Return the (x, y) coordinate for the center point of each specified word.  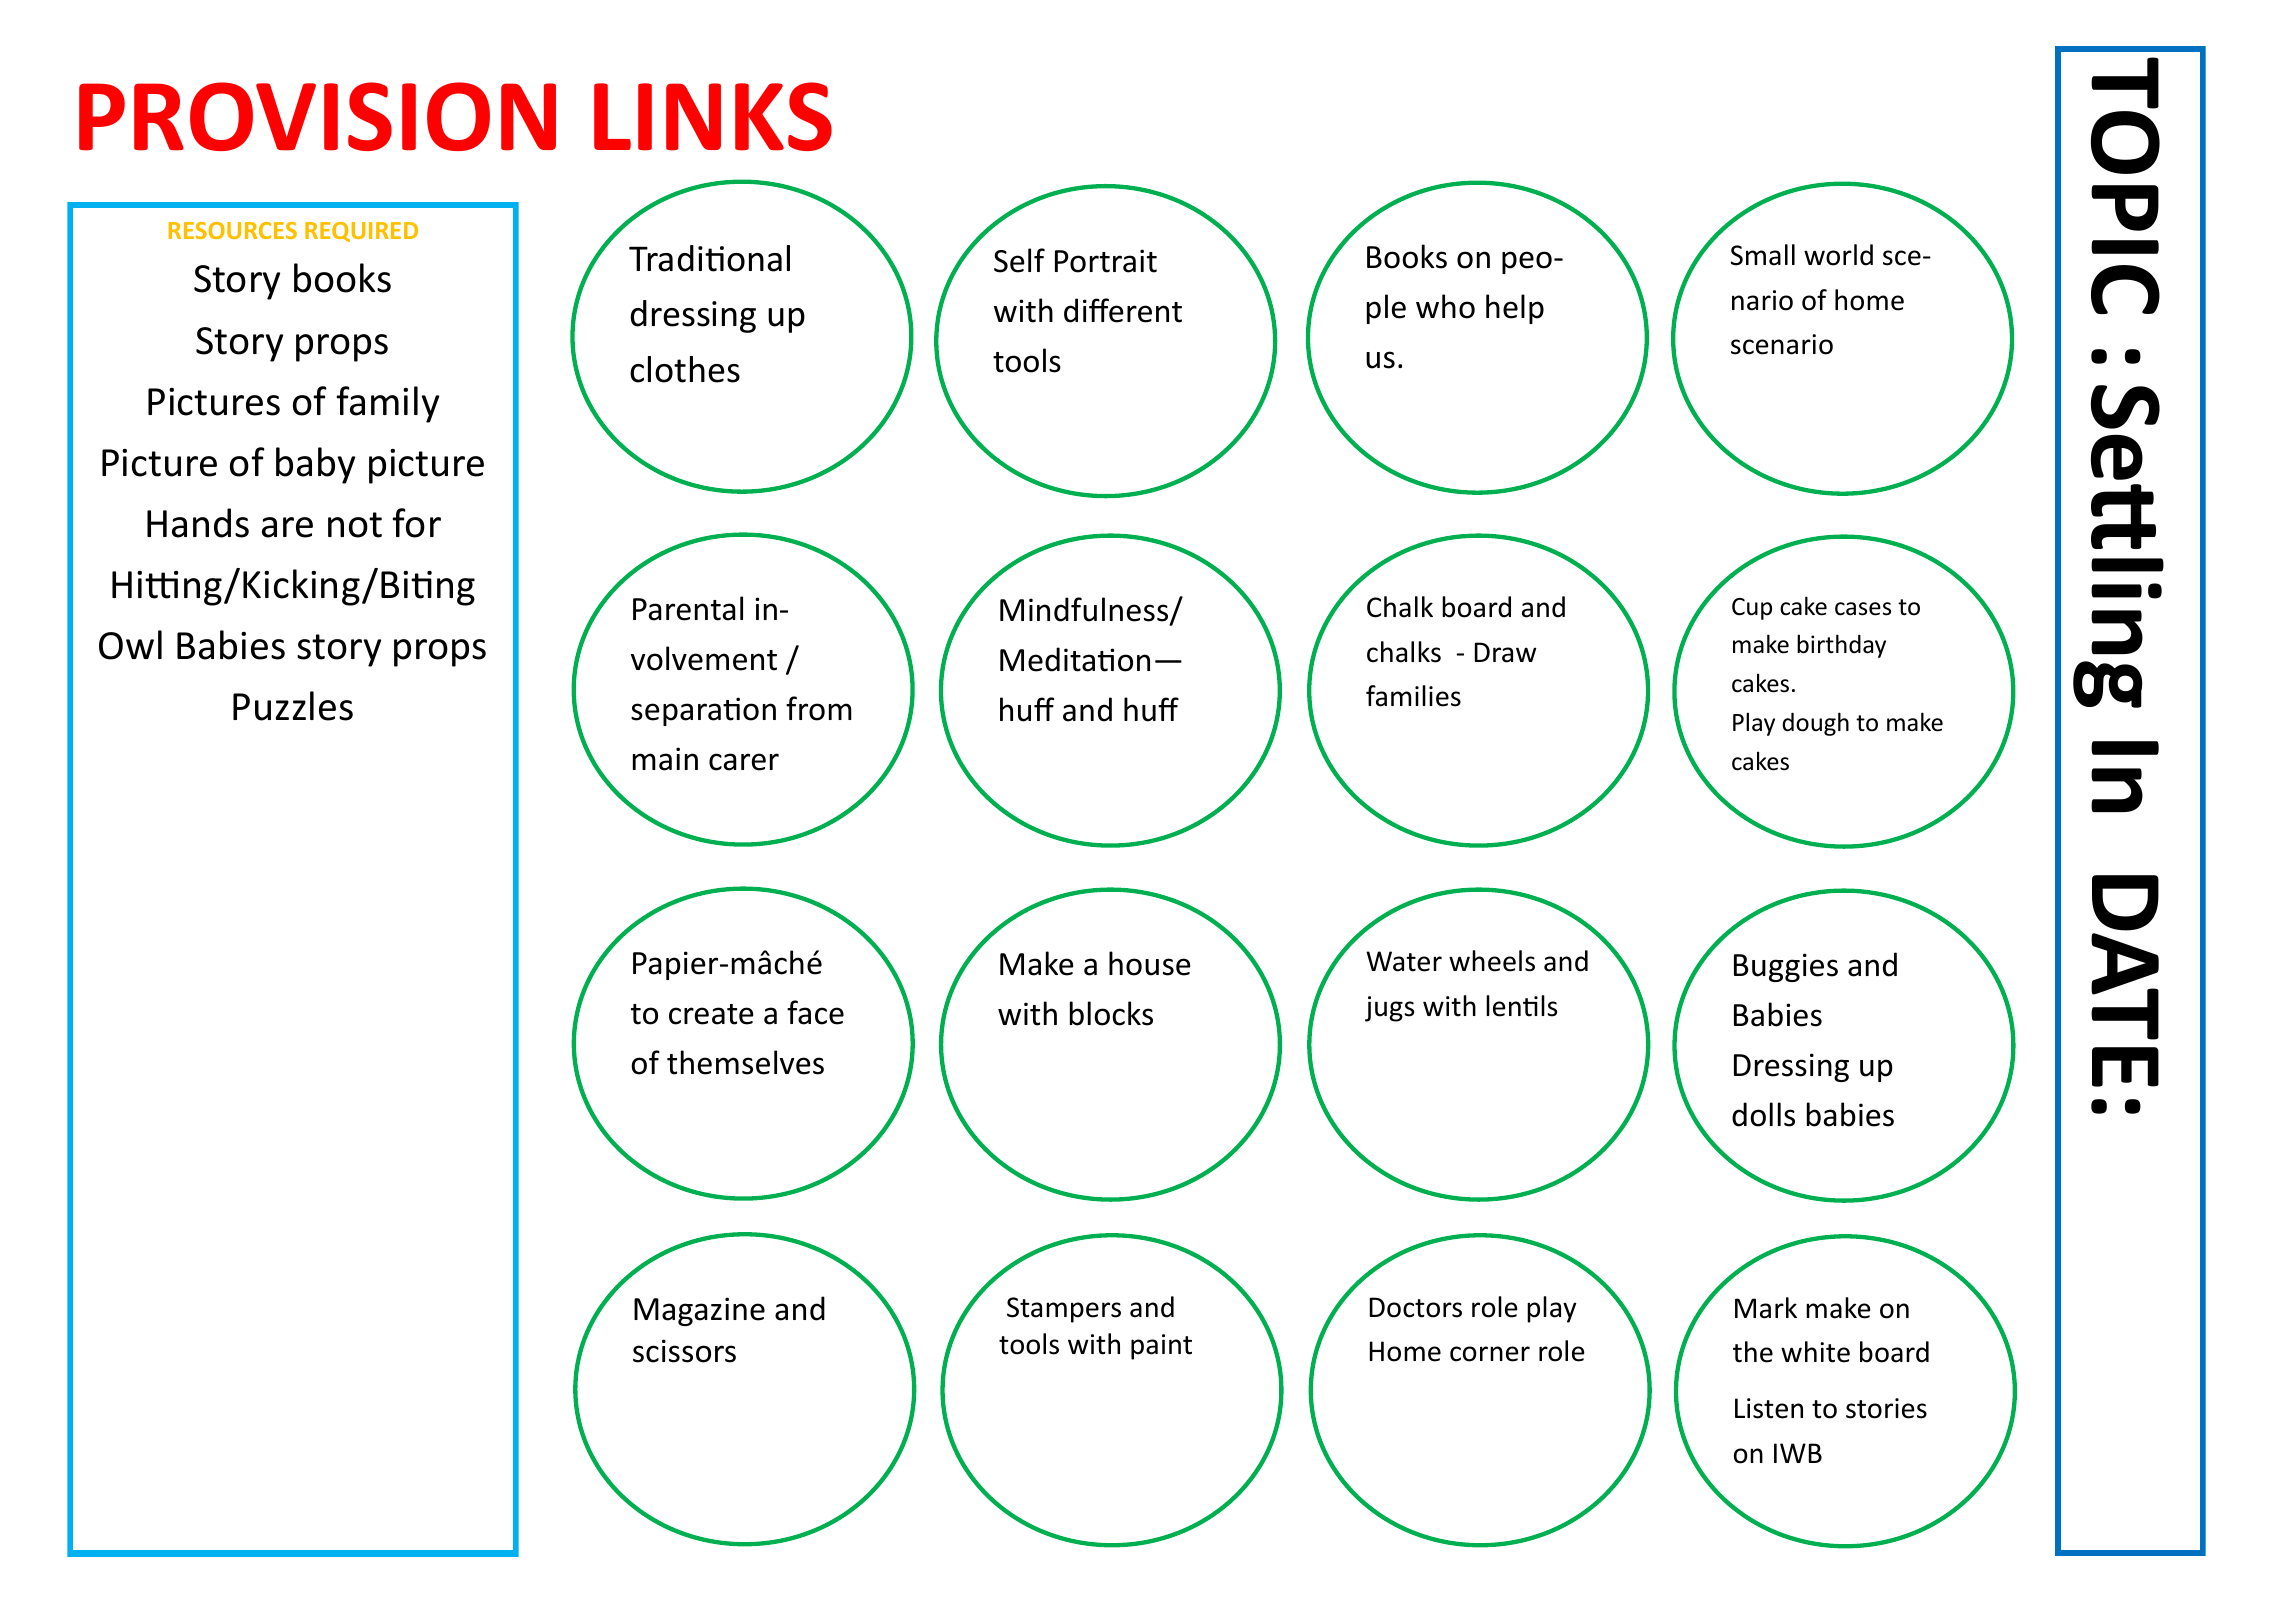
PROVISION (317, 116)
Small (1763, 255)
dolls (1763, 1114)
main (665, 759)
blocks (1111, 1013)
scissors (684, 1351)
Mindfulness (1085, 610)
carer (744, 762)
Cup (1752, 609)
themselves (745, 1062)
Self (1019, 260)
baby (315, 465)
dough (1815, 724)
